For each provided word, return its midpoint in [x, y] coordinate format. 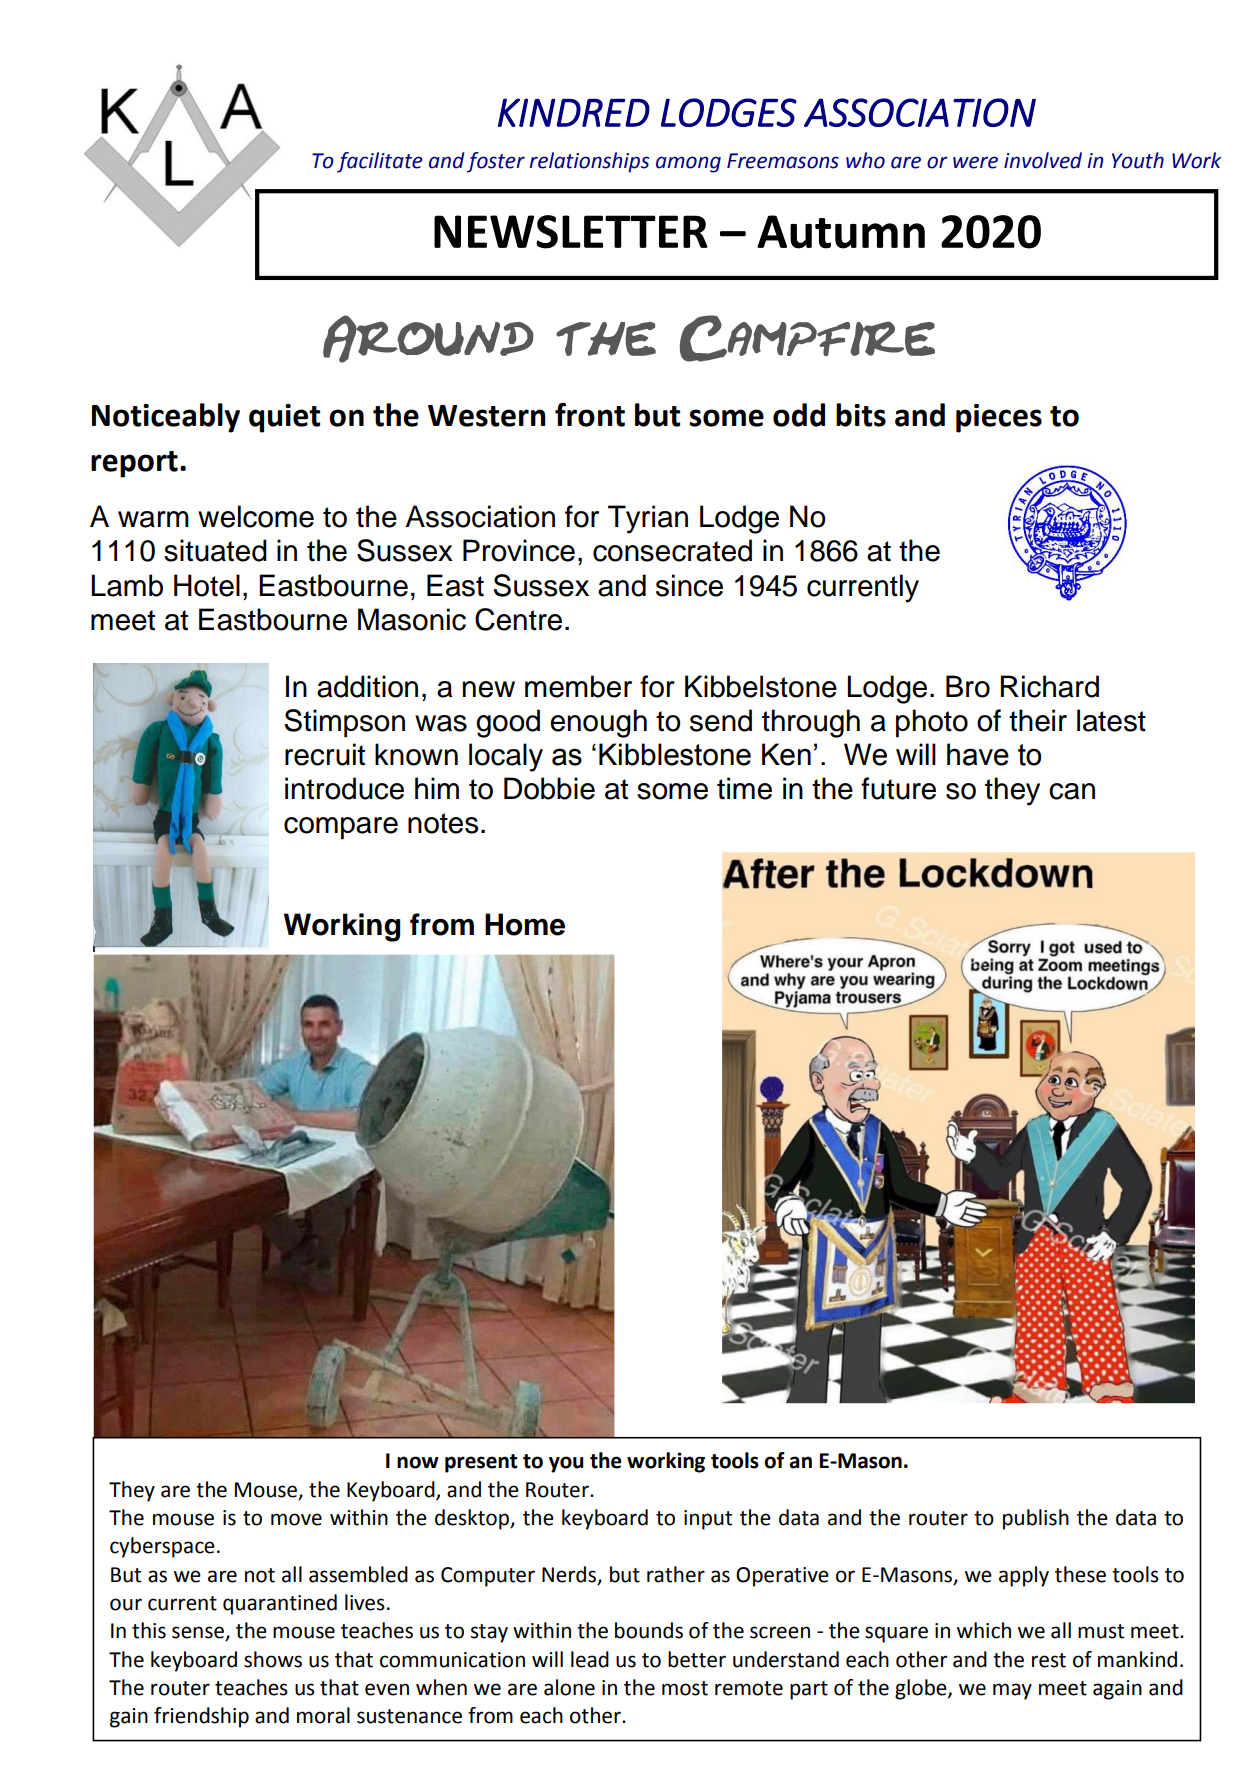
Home [525, 924]
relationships [589, 162]
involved [1043, 160]
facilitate [380, 162]
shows [273, 1659]
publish [1036, 1519]
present [481, 1463]
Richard [1050, 686]
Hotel [207, 585]
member [578, 686]
